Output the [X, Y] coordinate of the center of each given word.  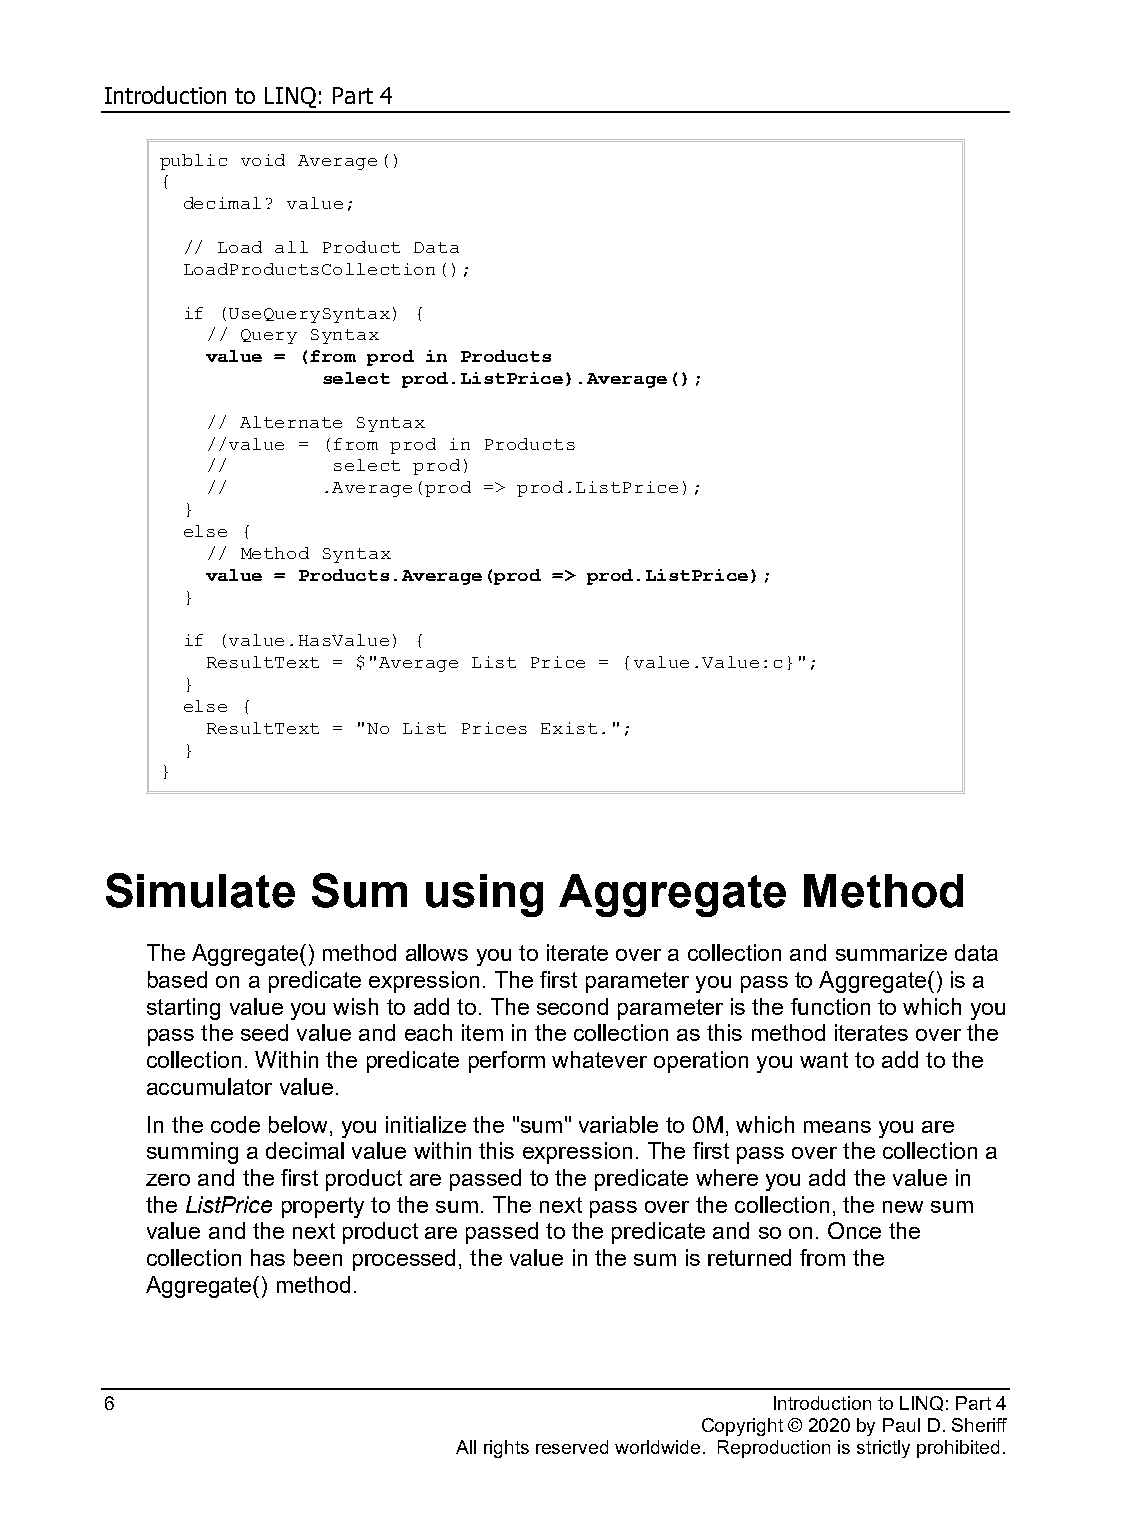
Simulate [200, 890]
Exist [569, 728]
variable [618, 1124]
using [484, 895]
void [263, 160]
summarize [891, 952]
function [830, 1006]
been [318, 1257]
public [193, 162]
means [837, 1127]
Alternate [291, 422]
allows [437, 952]
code [235, 1124]
